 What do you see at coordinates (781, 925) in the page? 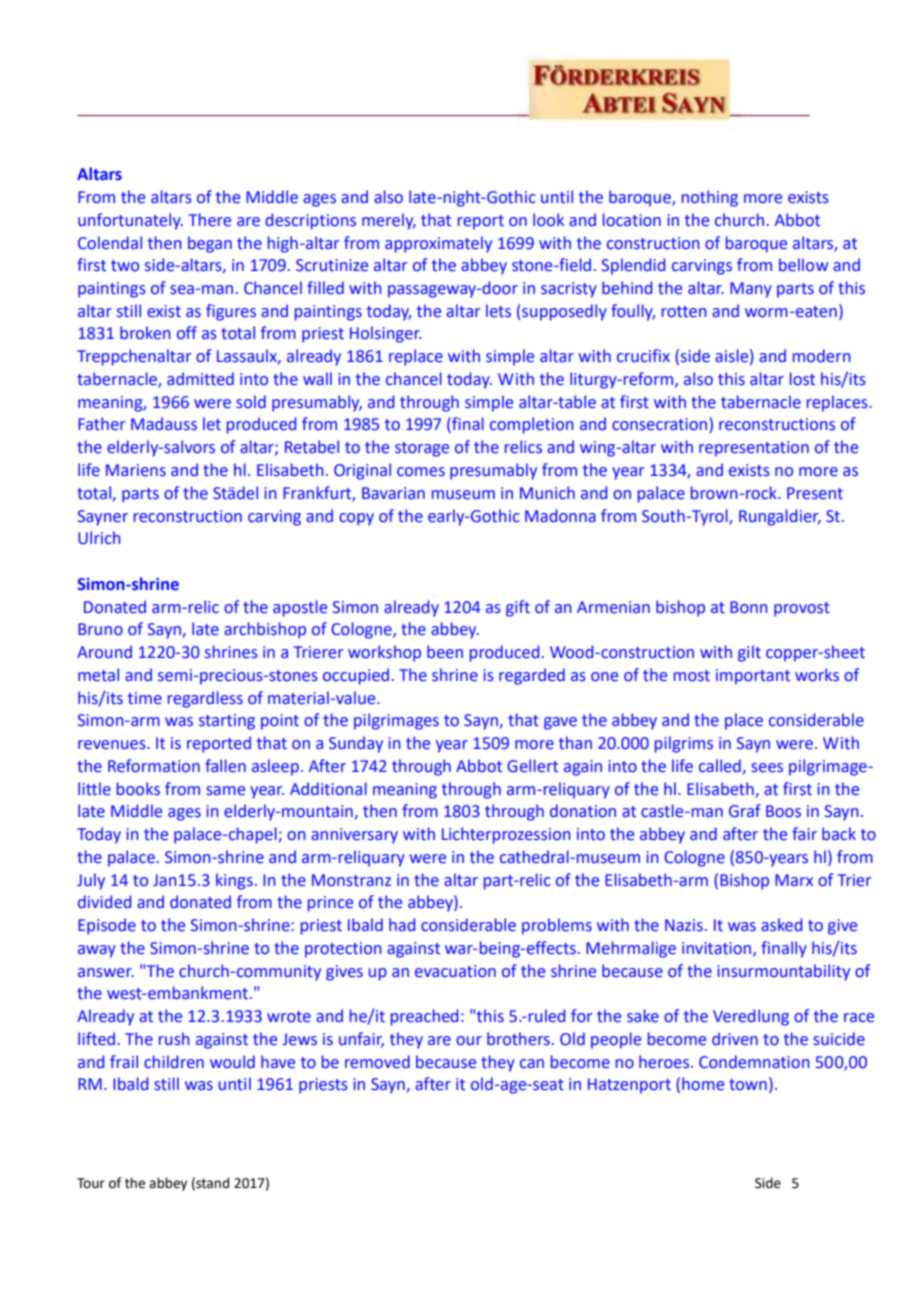
I see `asked` at bounding box center [781, 925].
